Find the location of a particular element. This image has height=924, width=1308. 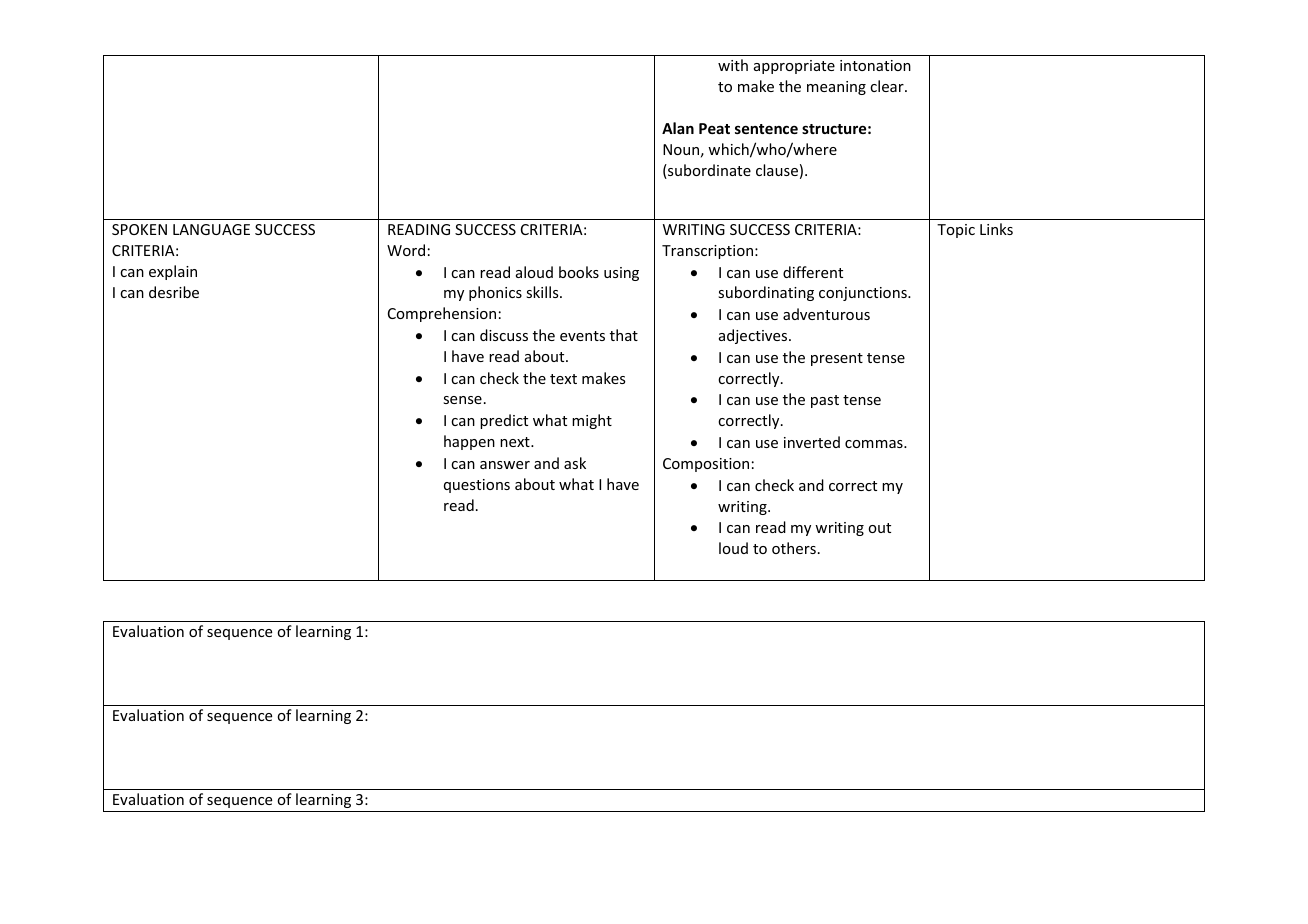

past is located at coordinates (825, 401).
